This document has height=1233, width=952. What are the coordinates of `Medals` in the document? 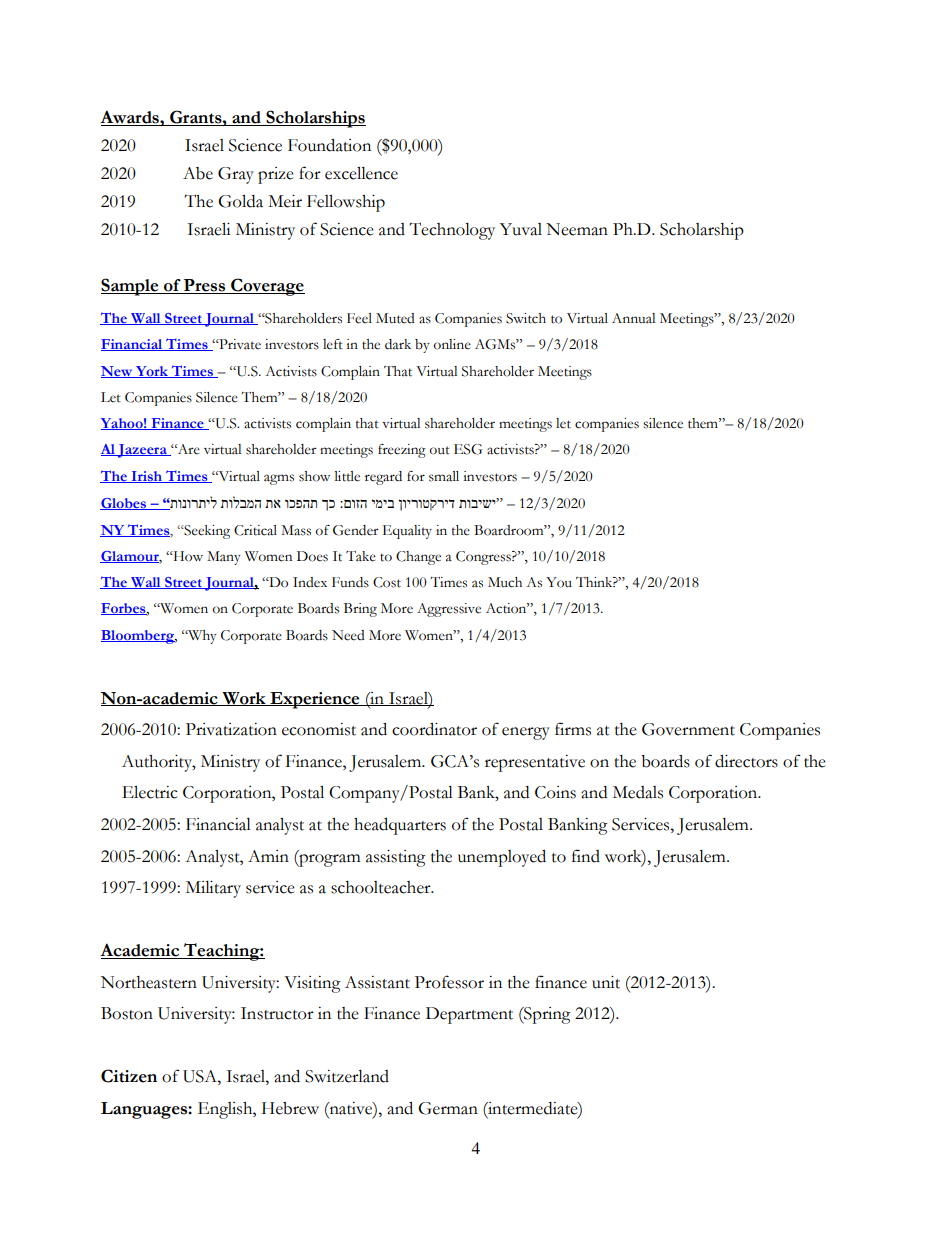 It's located at (638, 792).
